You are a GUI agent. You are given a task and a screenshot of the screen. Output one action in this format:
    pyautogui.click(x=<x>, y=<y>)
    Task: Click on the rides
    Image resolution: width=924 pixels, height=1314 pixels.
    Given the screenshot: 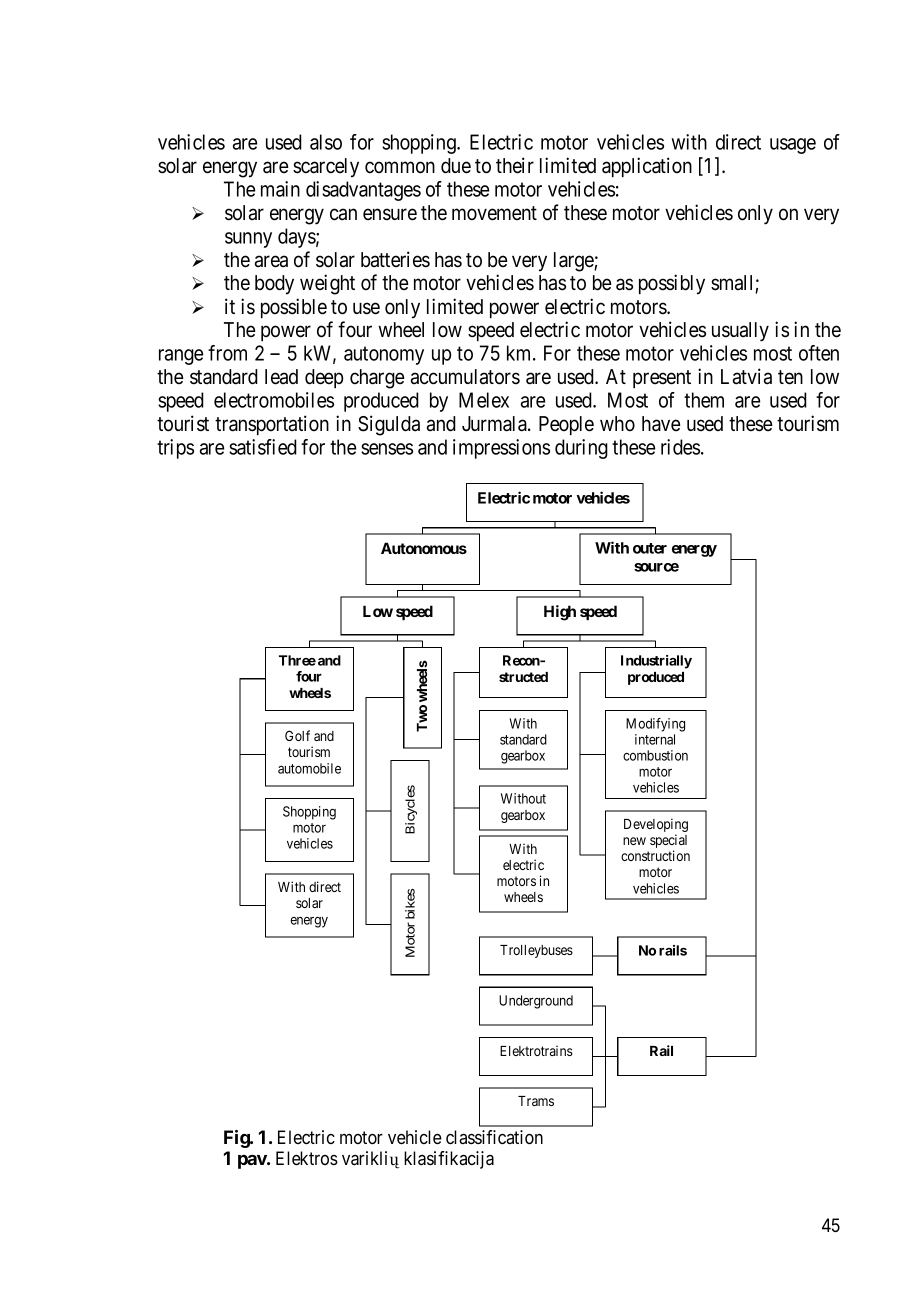 What is the action you would take?
    pyautogui.click(x=680, y=447)
